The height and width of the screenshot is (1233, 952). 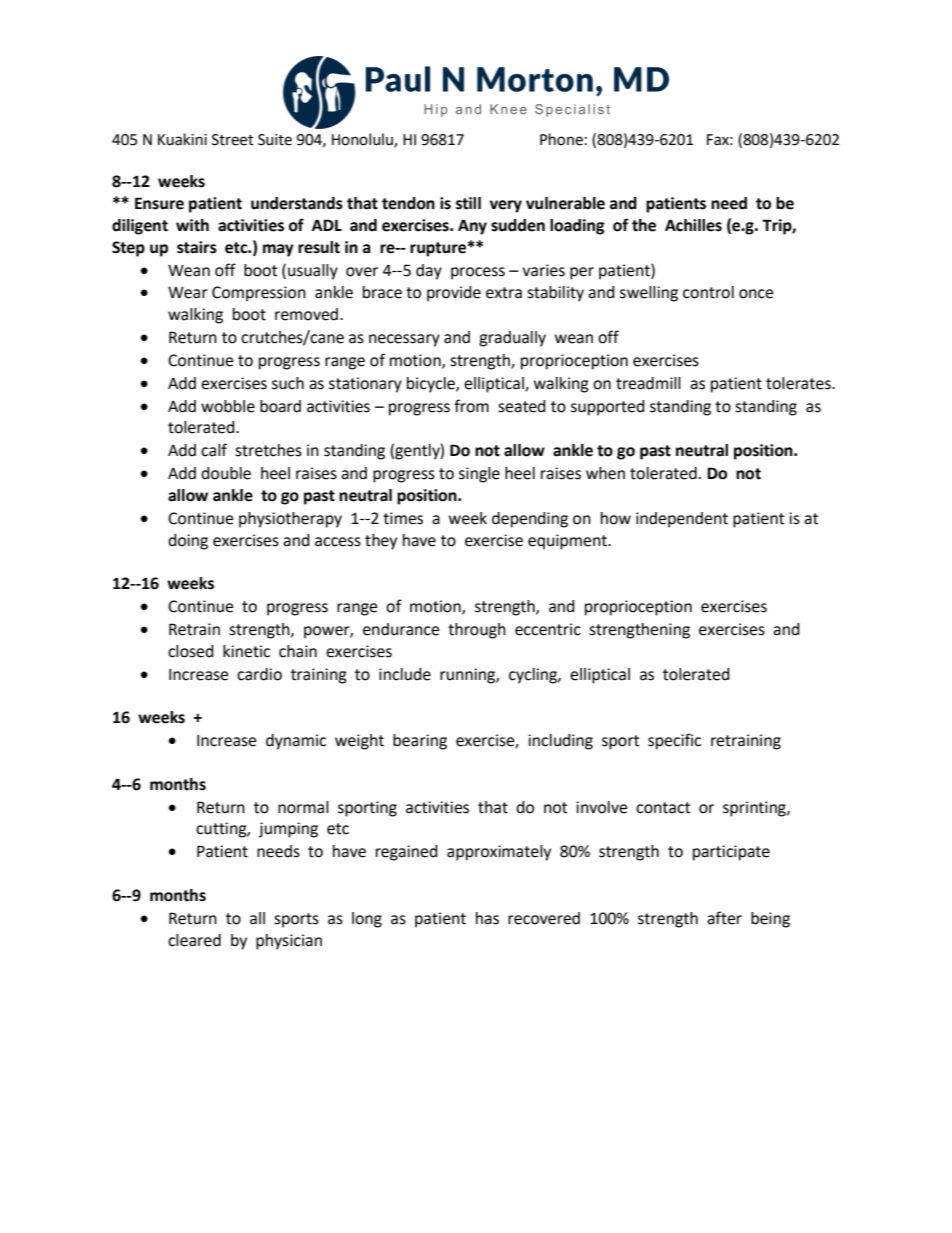 What do you see at coordinates (194, 940) in the screenshot?
I see `cleared` at bounding box center [194, 940].
